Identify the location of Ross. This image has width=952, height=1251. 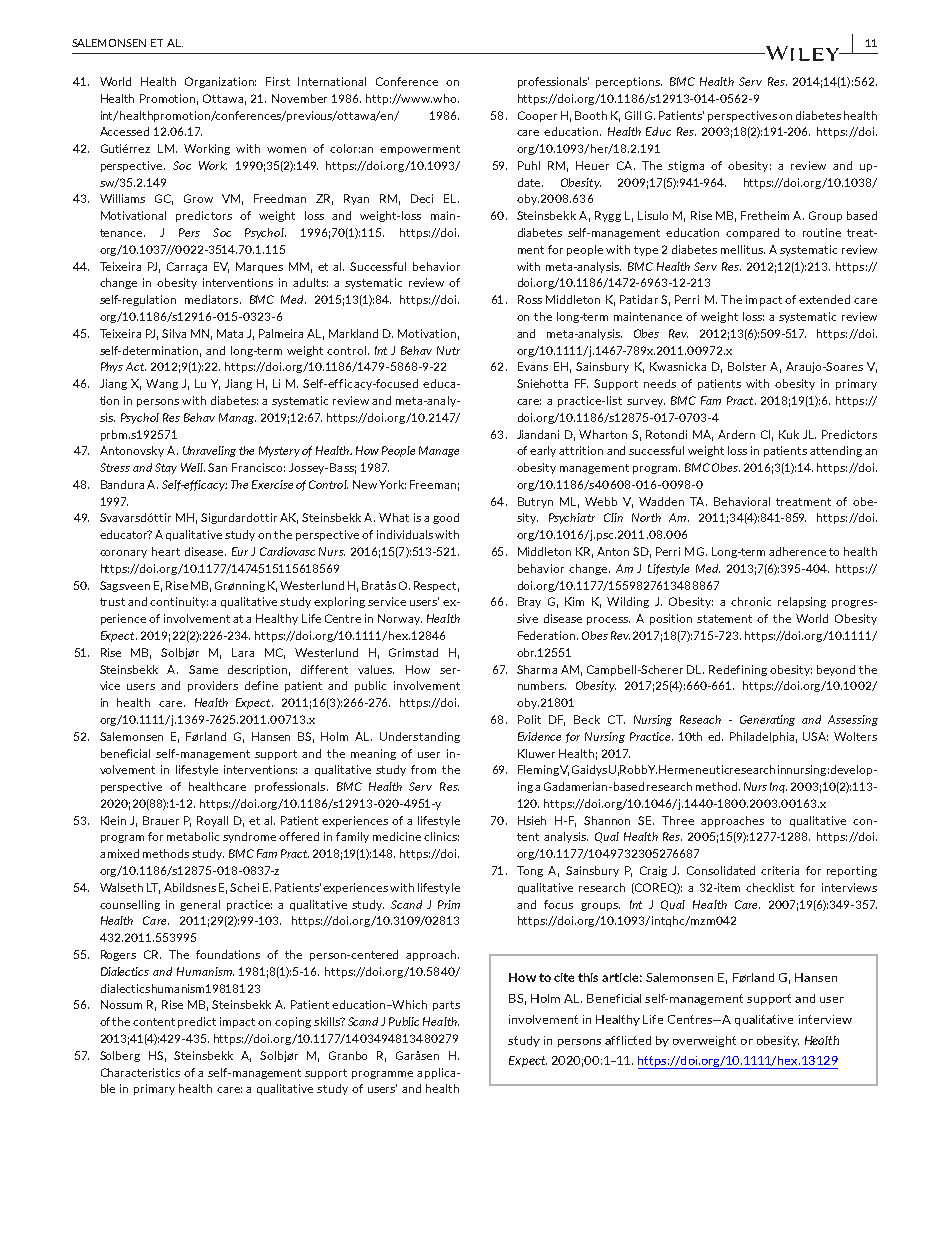
(530, 299).
